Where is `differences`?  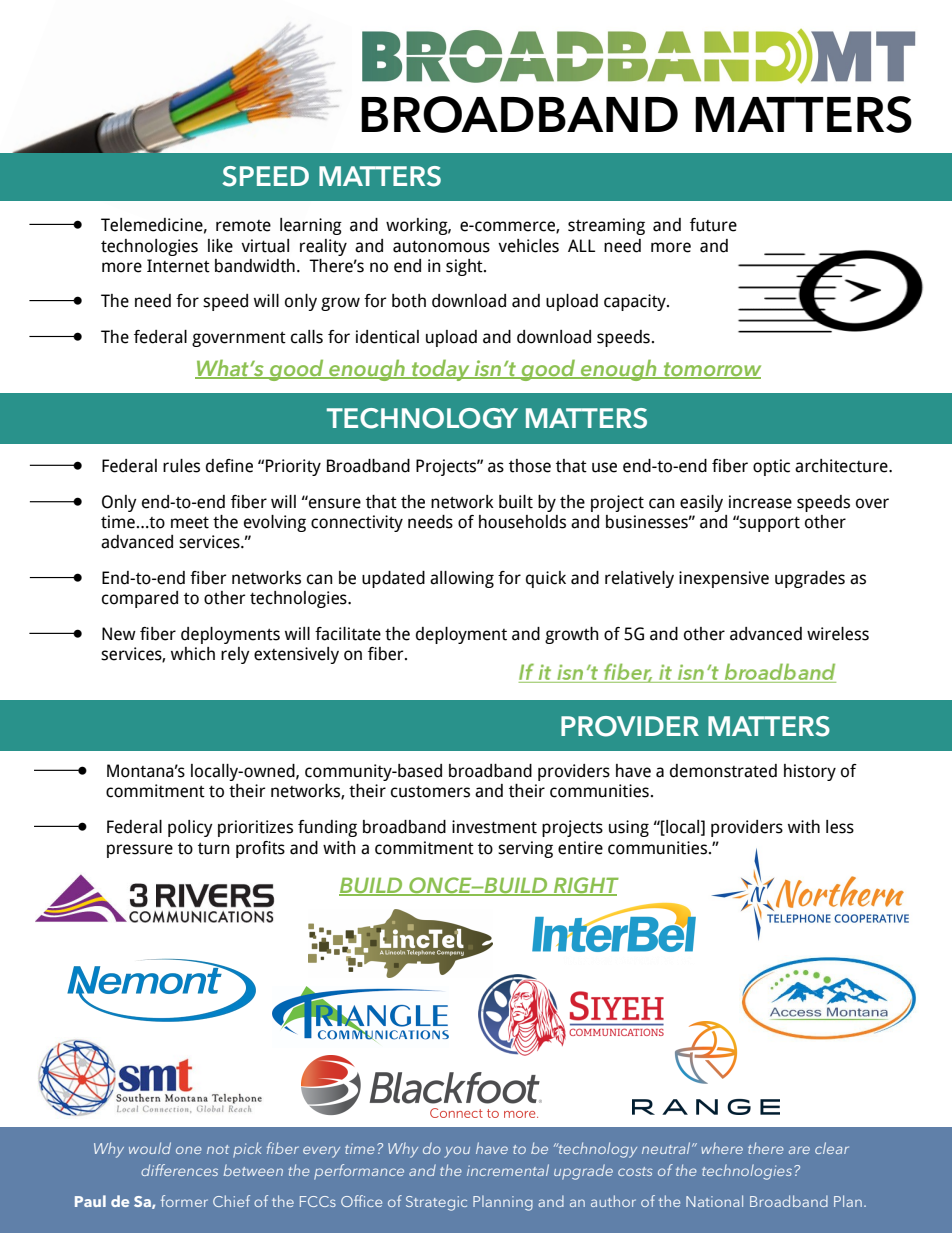
differences is located at coordinates (179, 1170).
